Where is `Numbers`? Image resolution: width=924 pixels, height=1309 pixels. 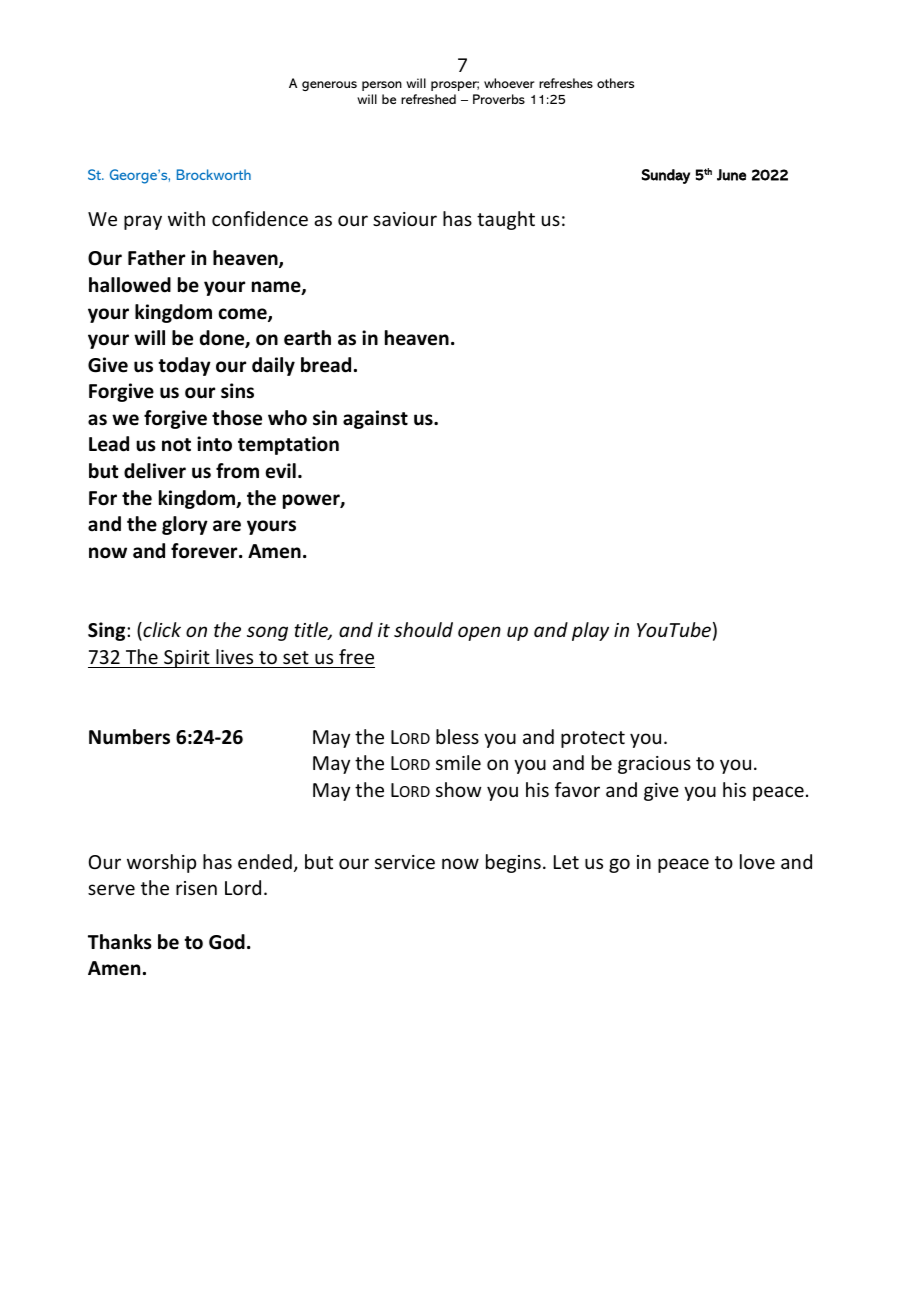 Numbers is located at coordinates (129, 737).
